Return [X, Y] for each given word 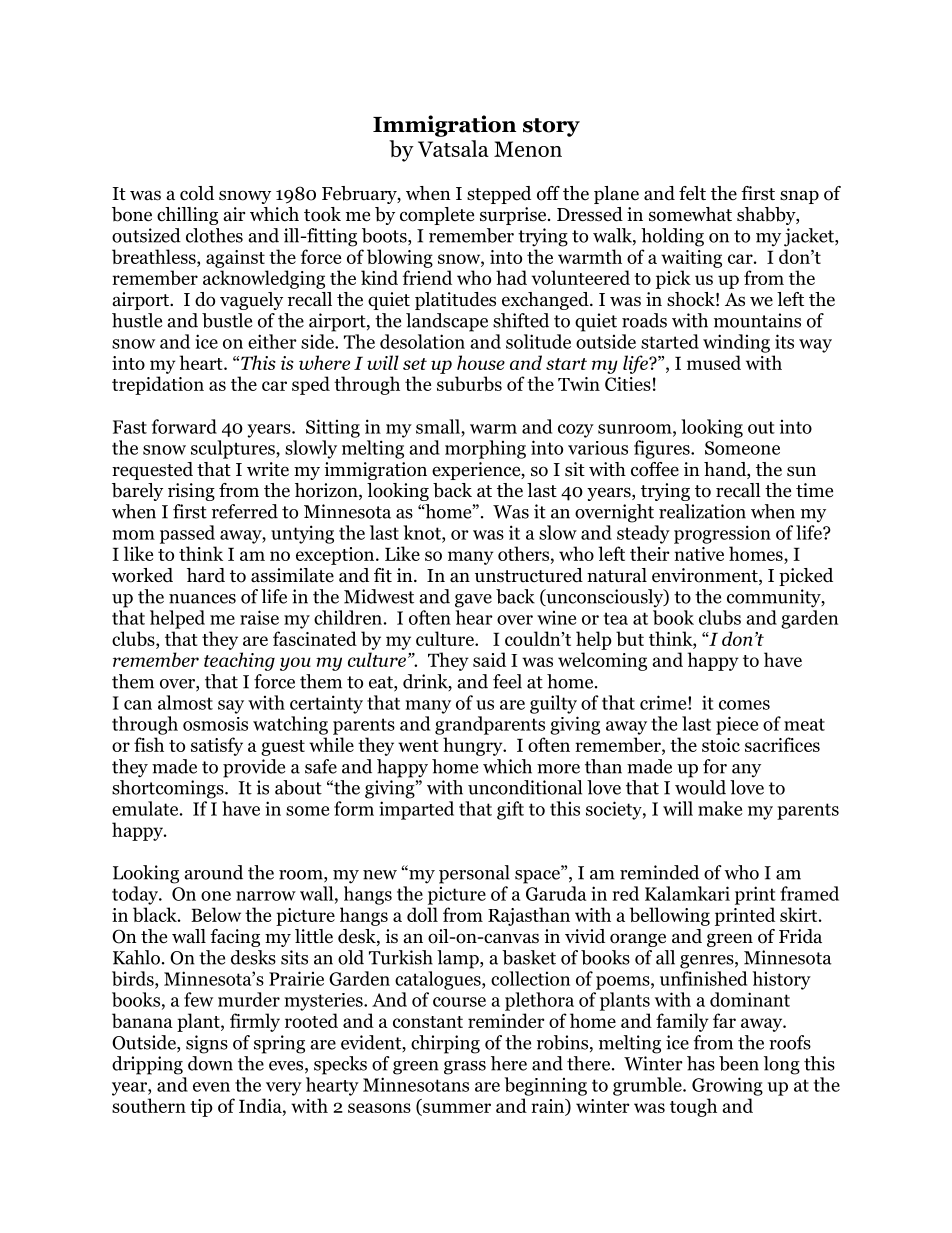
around [213, 872]
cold [197, 193]
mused [714, 362]
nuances [202, 599]
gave [473, 601]
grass [465, 1068]
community [775, 598]
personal [474, 874]
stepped [499, 195]
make [720, 808]
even [211, 1087]
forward [184, 426]
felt [692, 193]
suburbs [469, 383]
